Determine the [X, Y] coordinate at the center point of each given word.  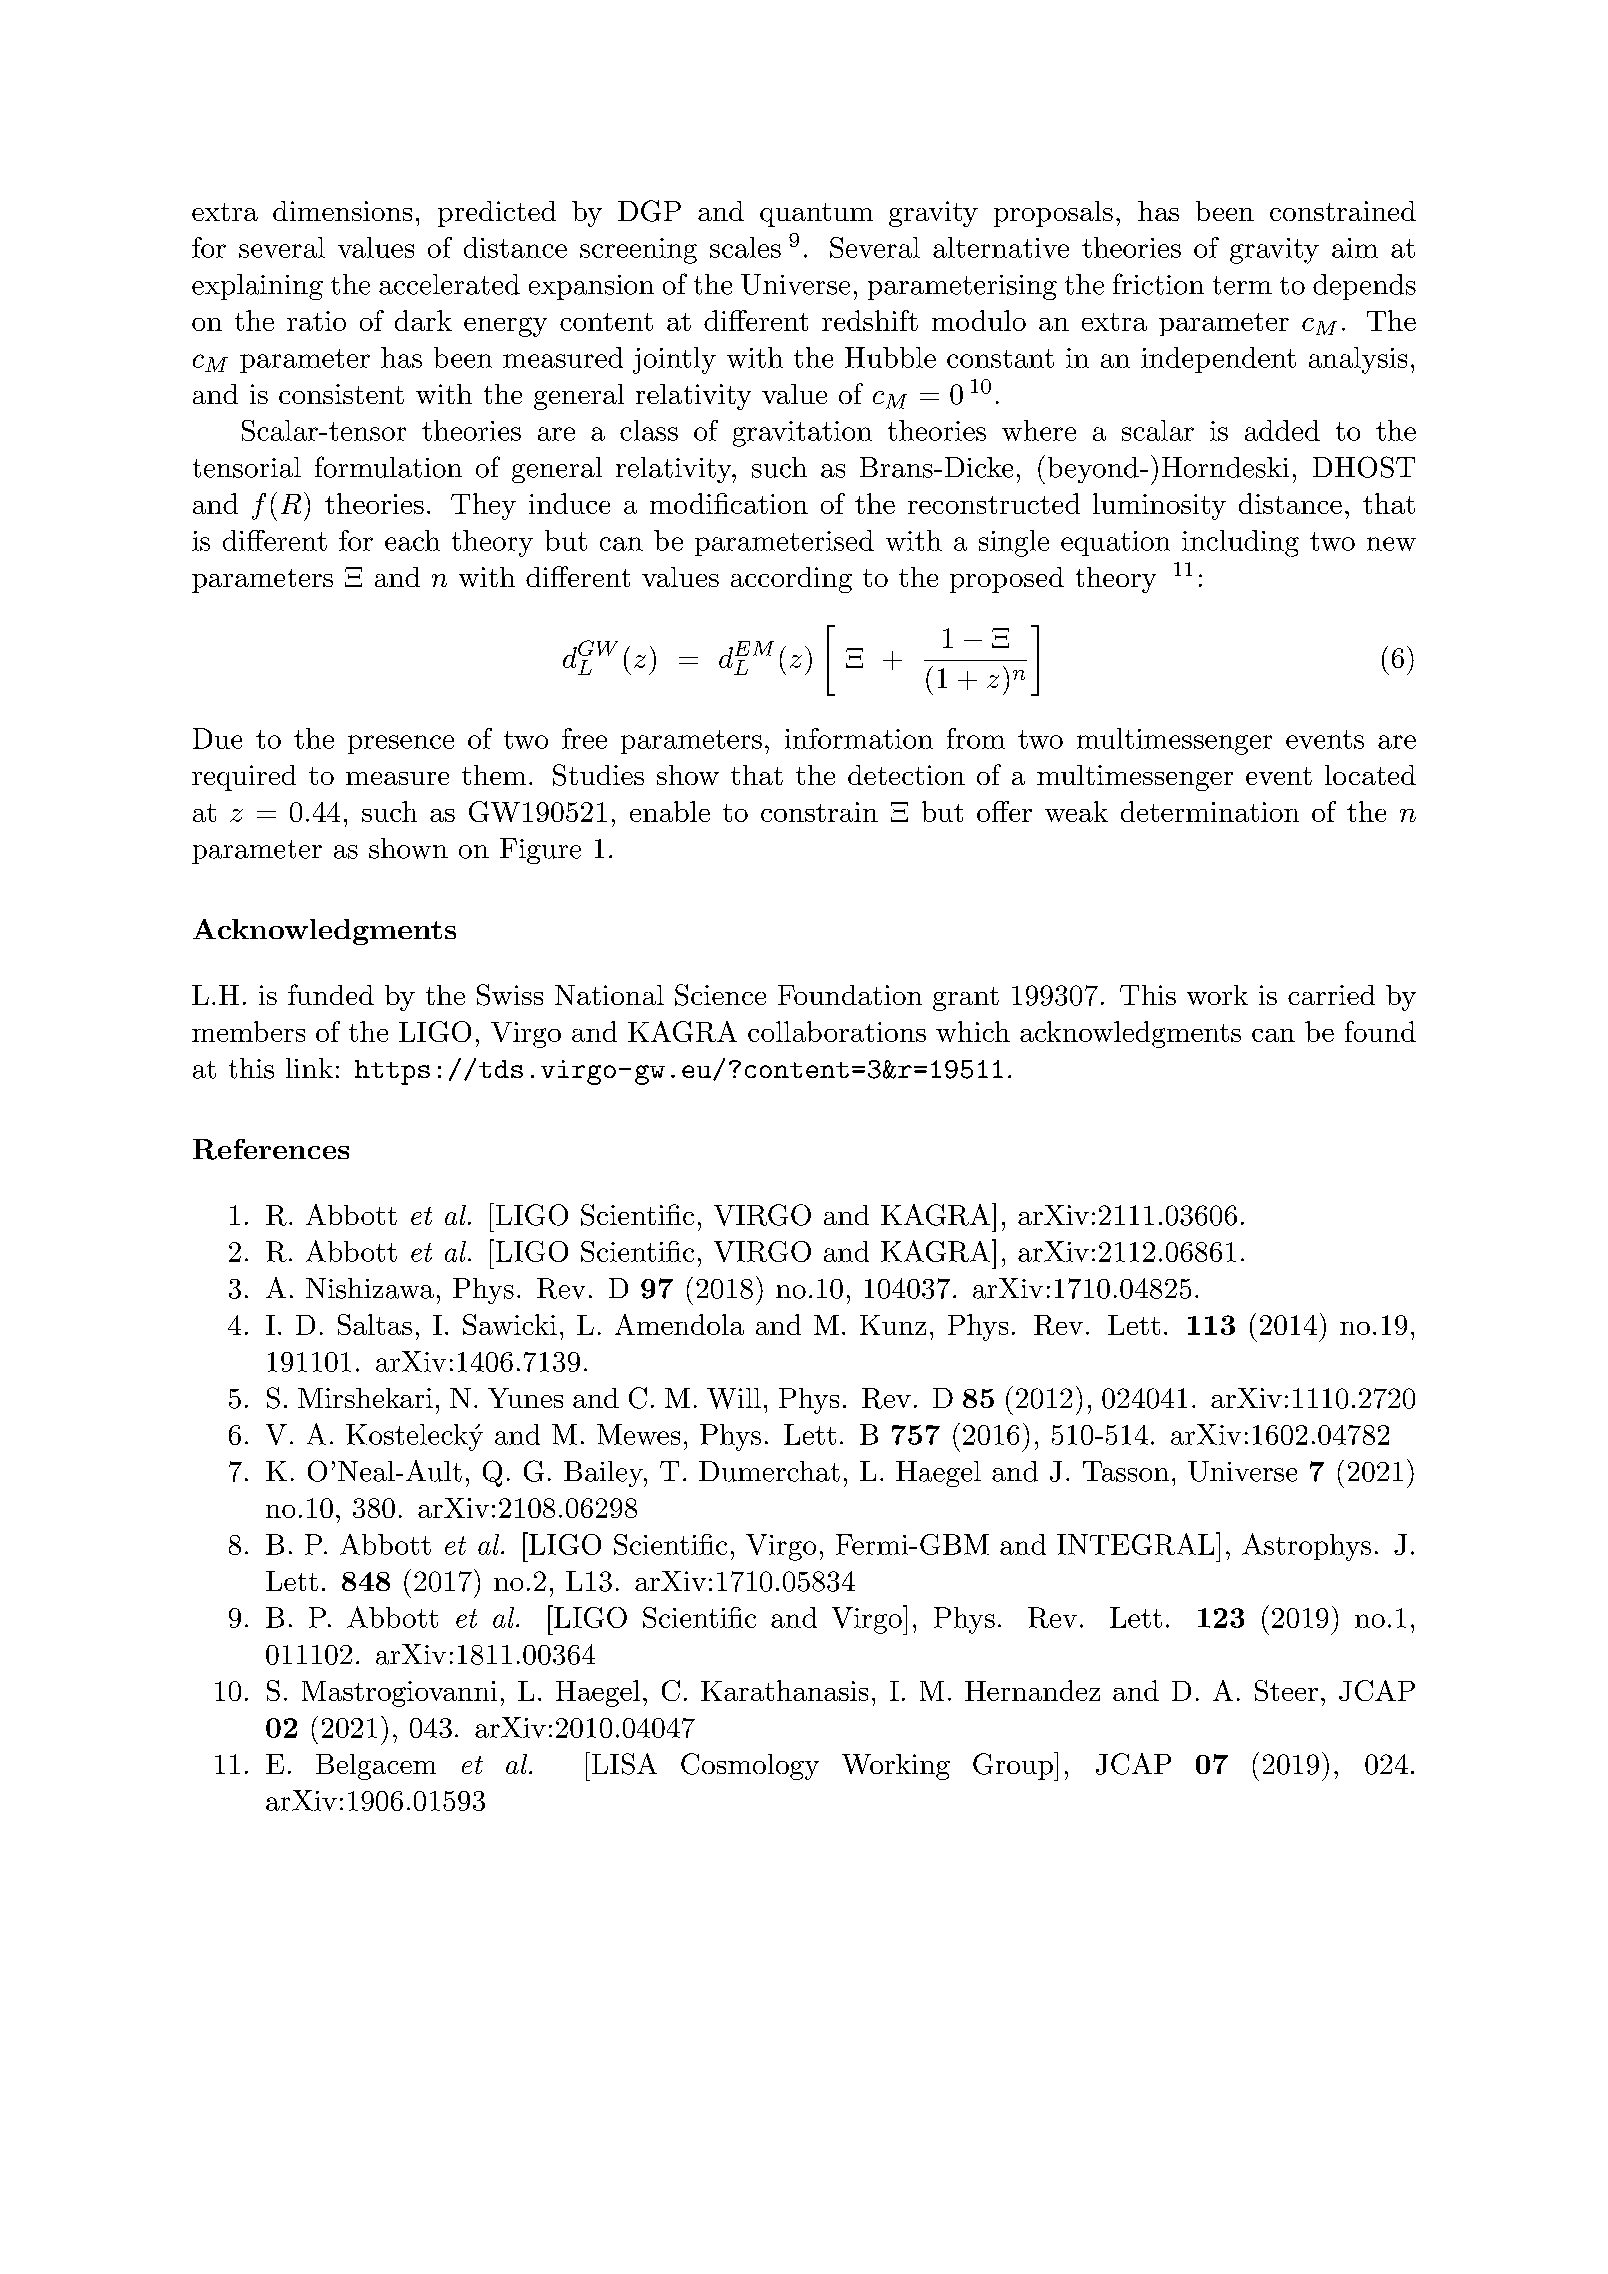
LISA [623, 1763]
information [859, 738]
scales [745, 247]
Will [734, 1398]
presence [401, 744]
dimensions [342, 211]
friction [1158, 284]
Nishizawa [370, 1288]
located [1370, 775]
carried [1331, 995]
